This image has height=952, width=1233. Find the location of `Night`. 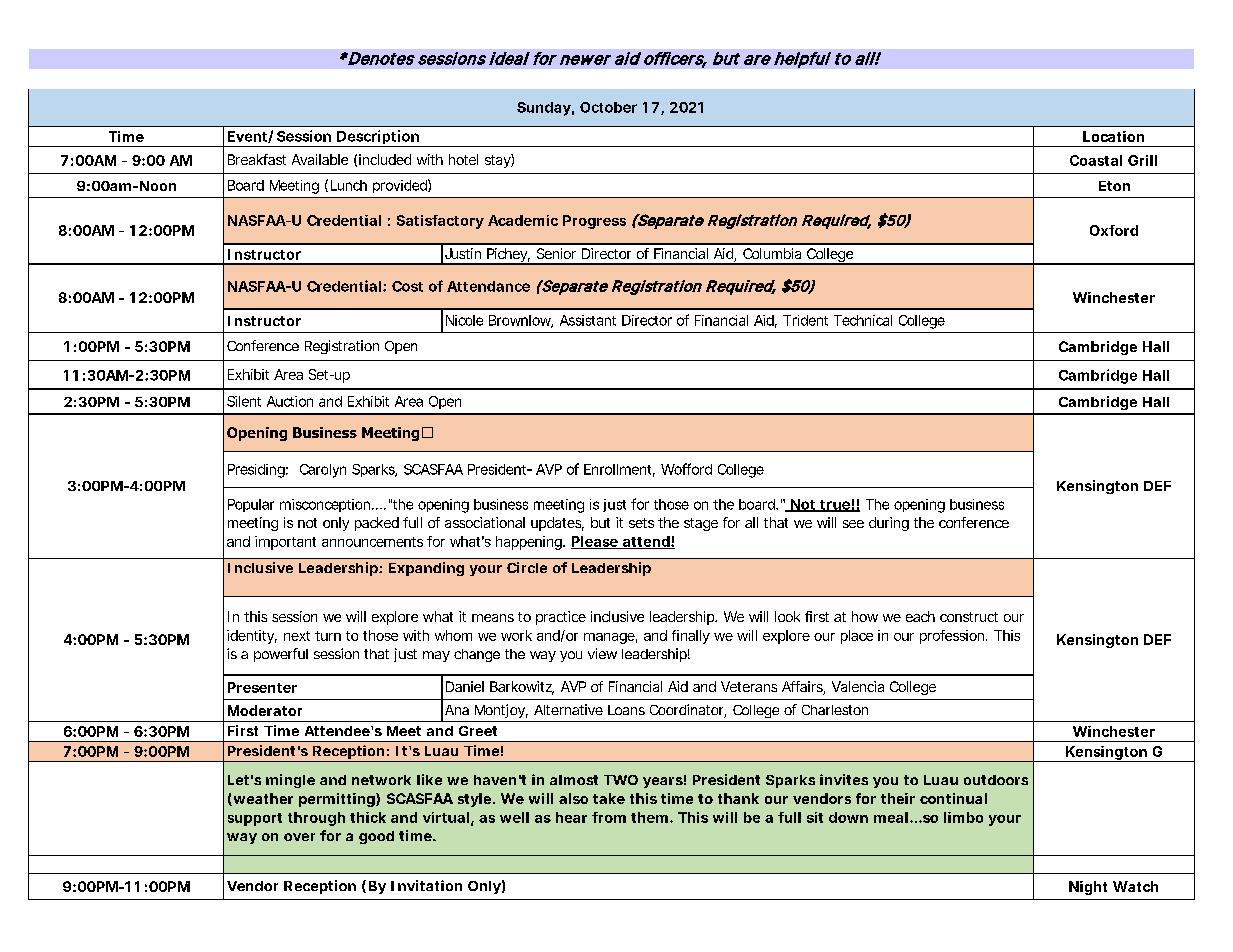

Night is located at coordinates (1088, 888).
